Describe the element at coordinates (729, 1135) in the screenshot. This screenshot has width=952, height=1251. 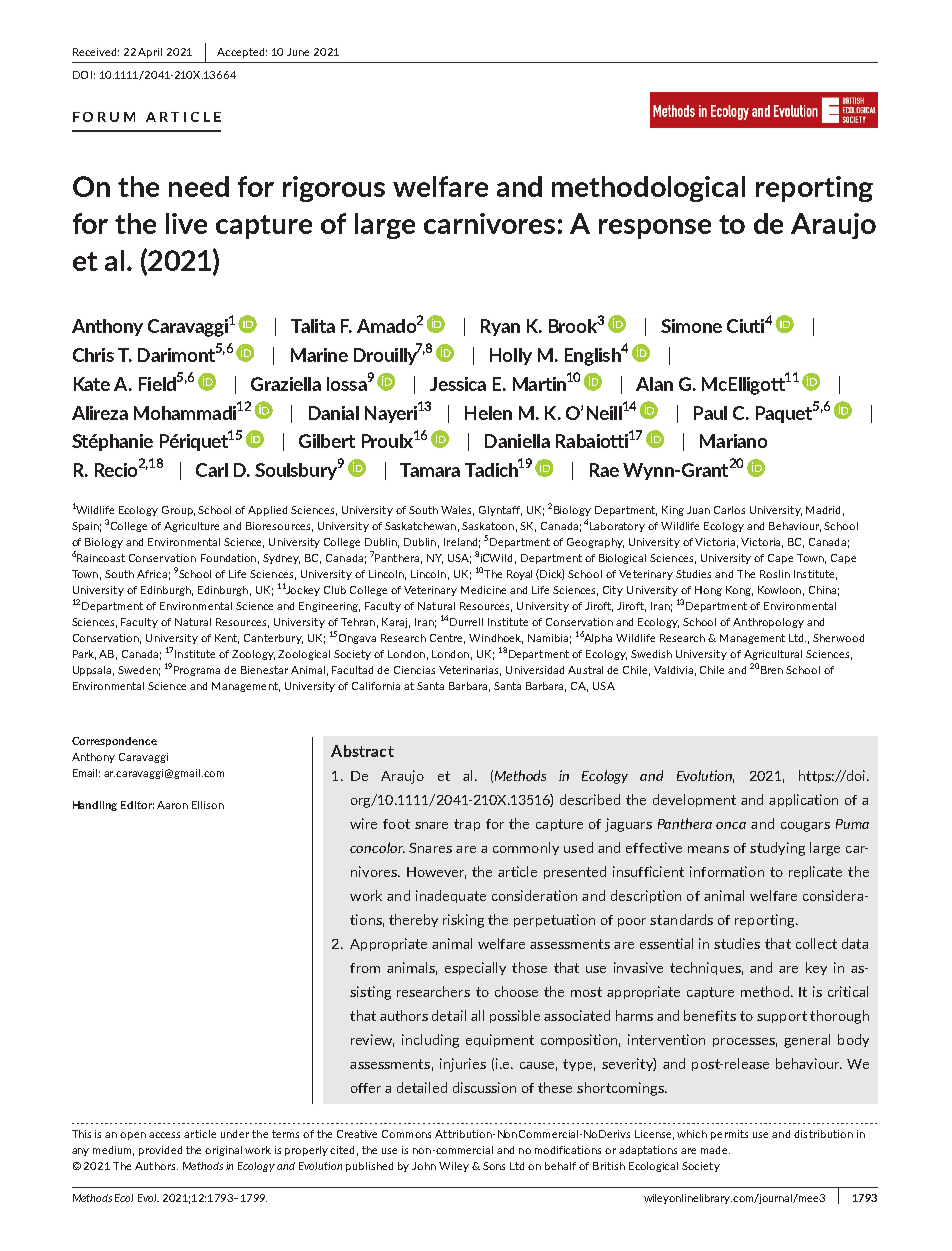
I see `permits` at that location.
